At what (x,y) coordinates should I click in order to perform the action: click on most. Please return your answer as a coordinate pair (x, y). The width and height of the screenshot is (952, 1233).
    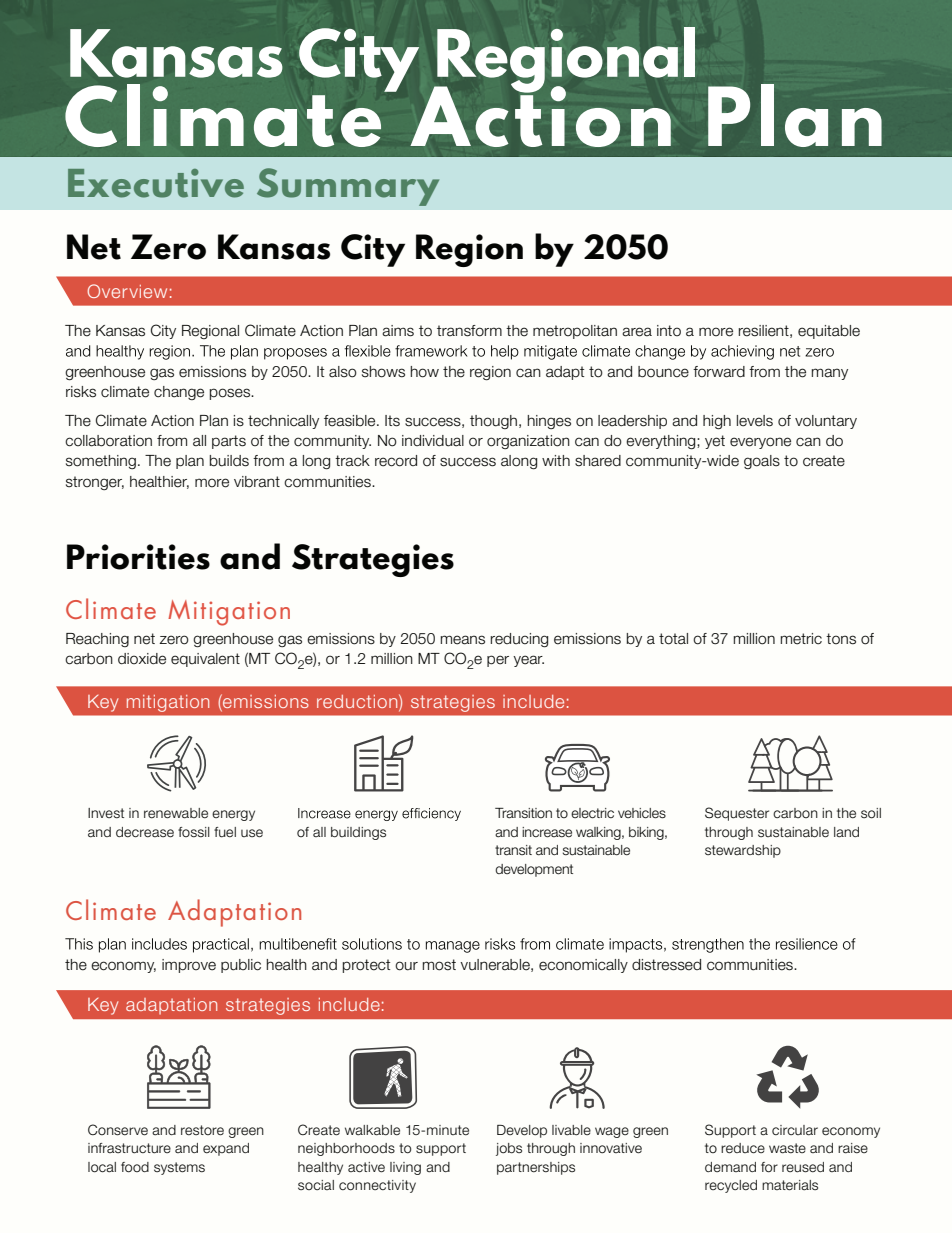
    Looking at the image, I should click on (439, 965).
